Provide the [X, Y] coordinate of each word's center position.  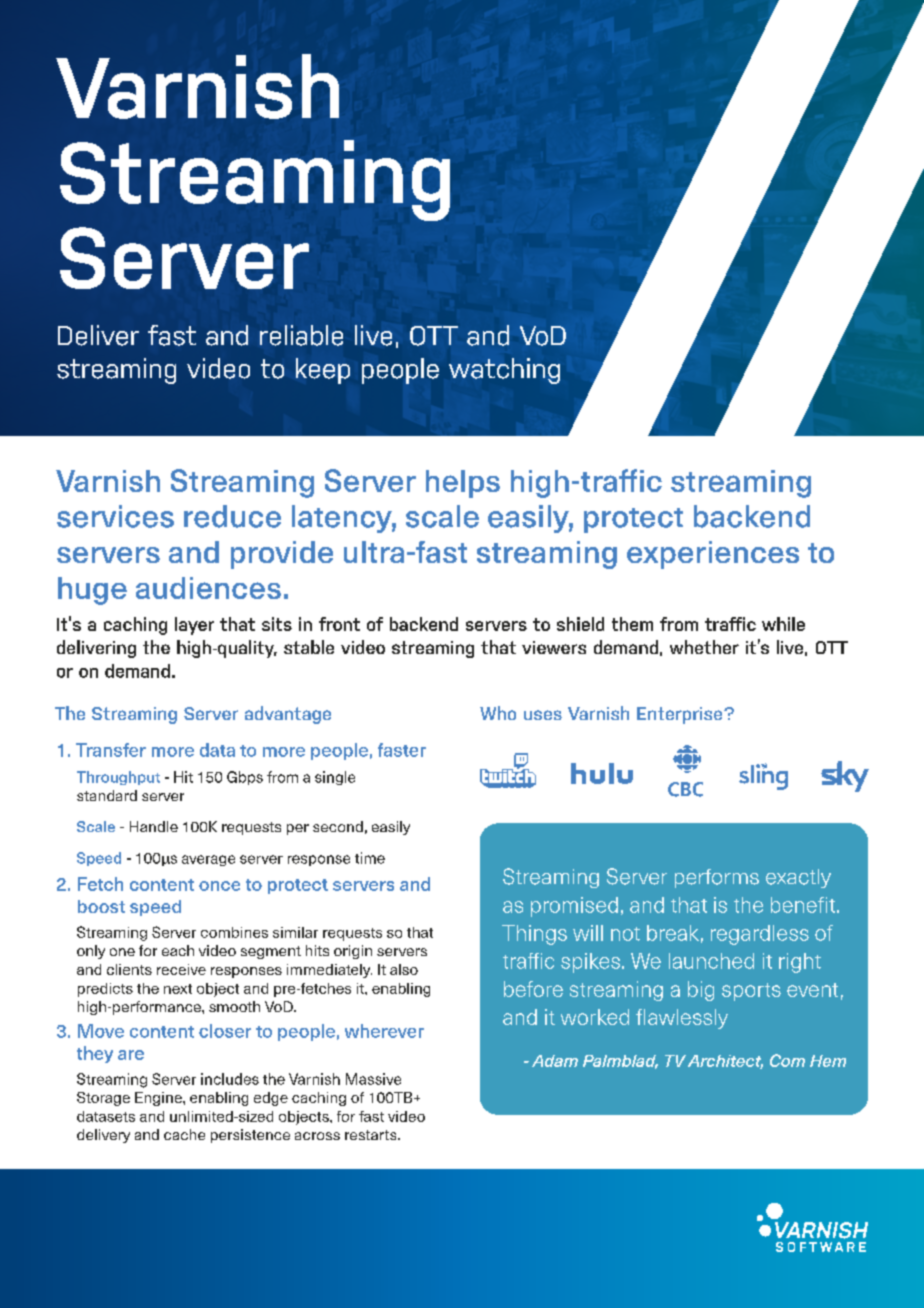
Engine [159, 1099]
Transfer [111, 750]
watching [504, 371]
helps [463, 484]
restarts [372, 1135]
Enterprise [681, 715]
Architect [725, 1062]
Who [498, 713]
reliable [301, 335]
